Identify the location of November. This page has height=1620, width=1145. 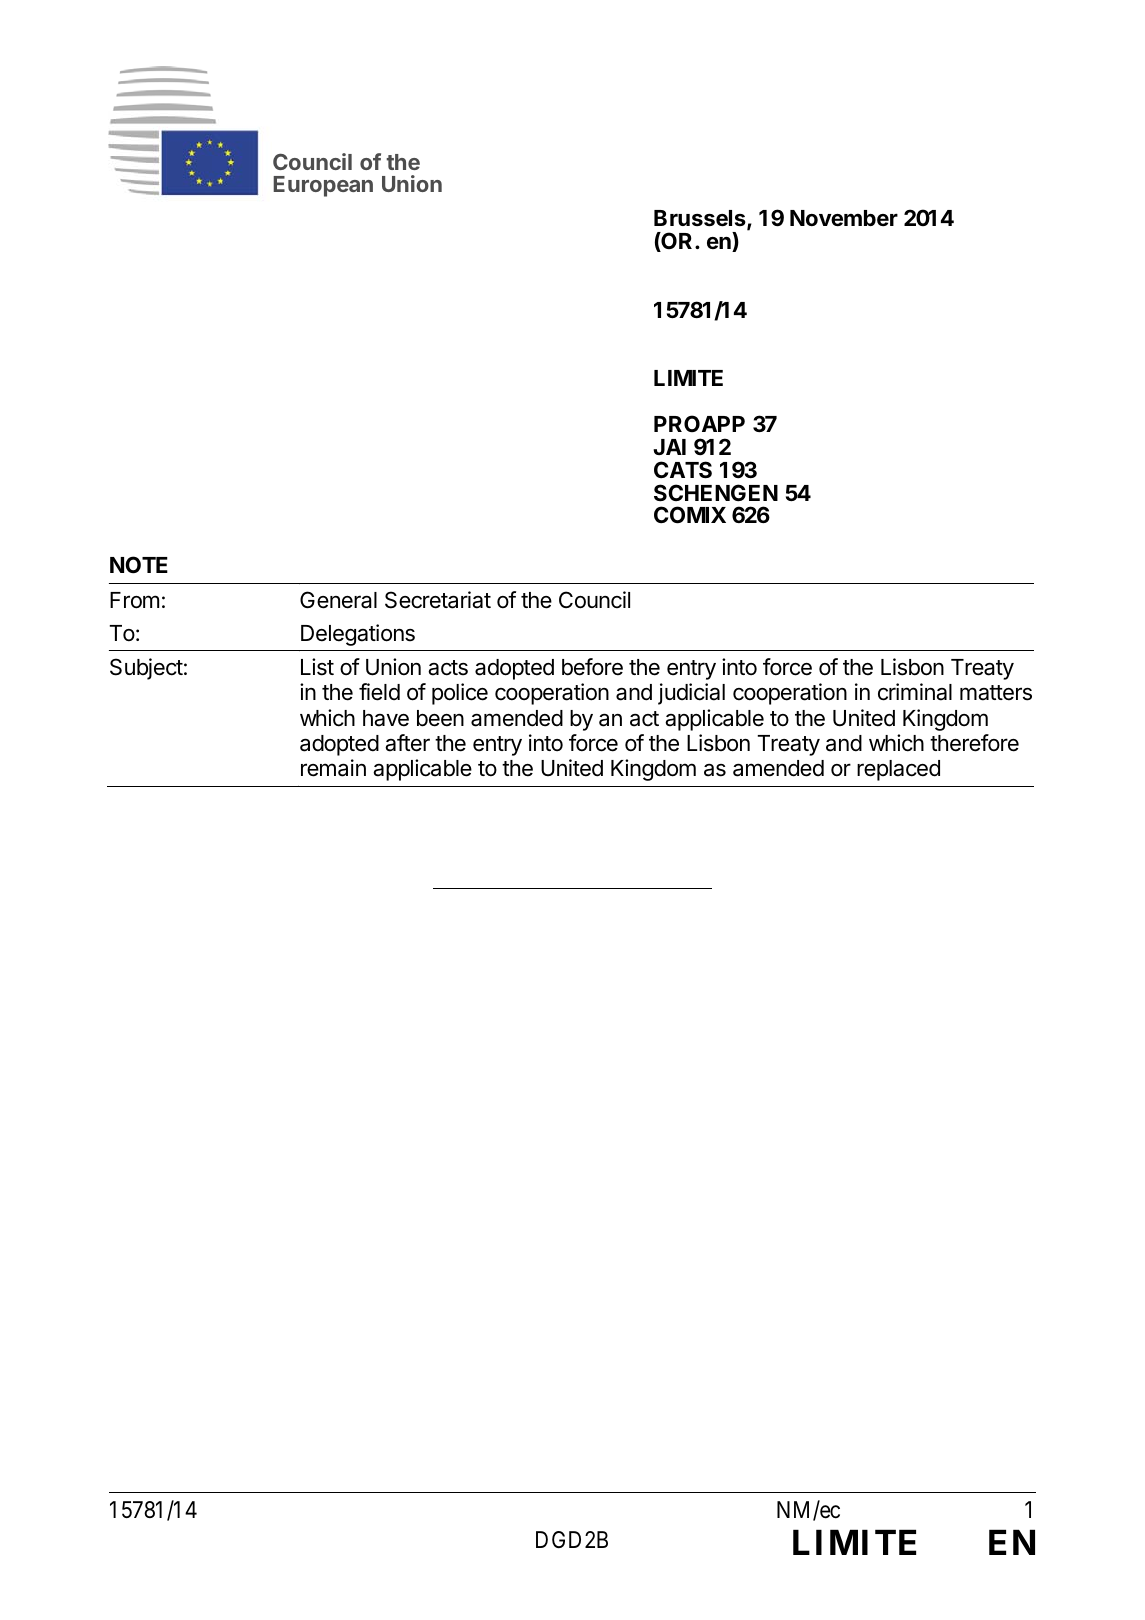
(844, 218).
